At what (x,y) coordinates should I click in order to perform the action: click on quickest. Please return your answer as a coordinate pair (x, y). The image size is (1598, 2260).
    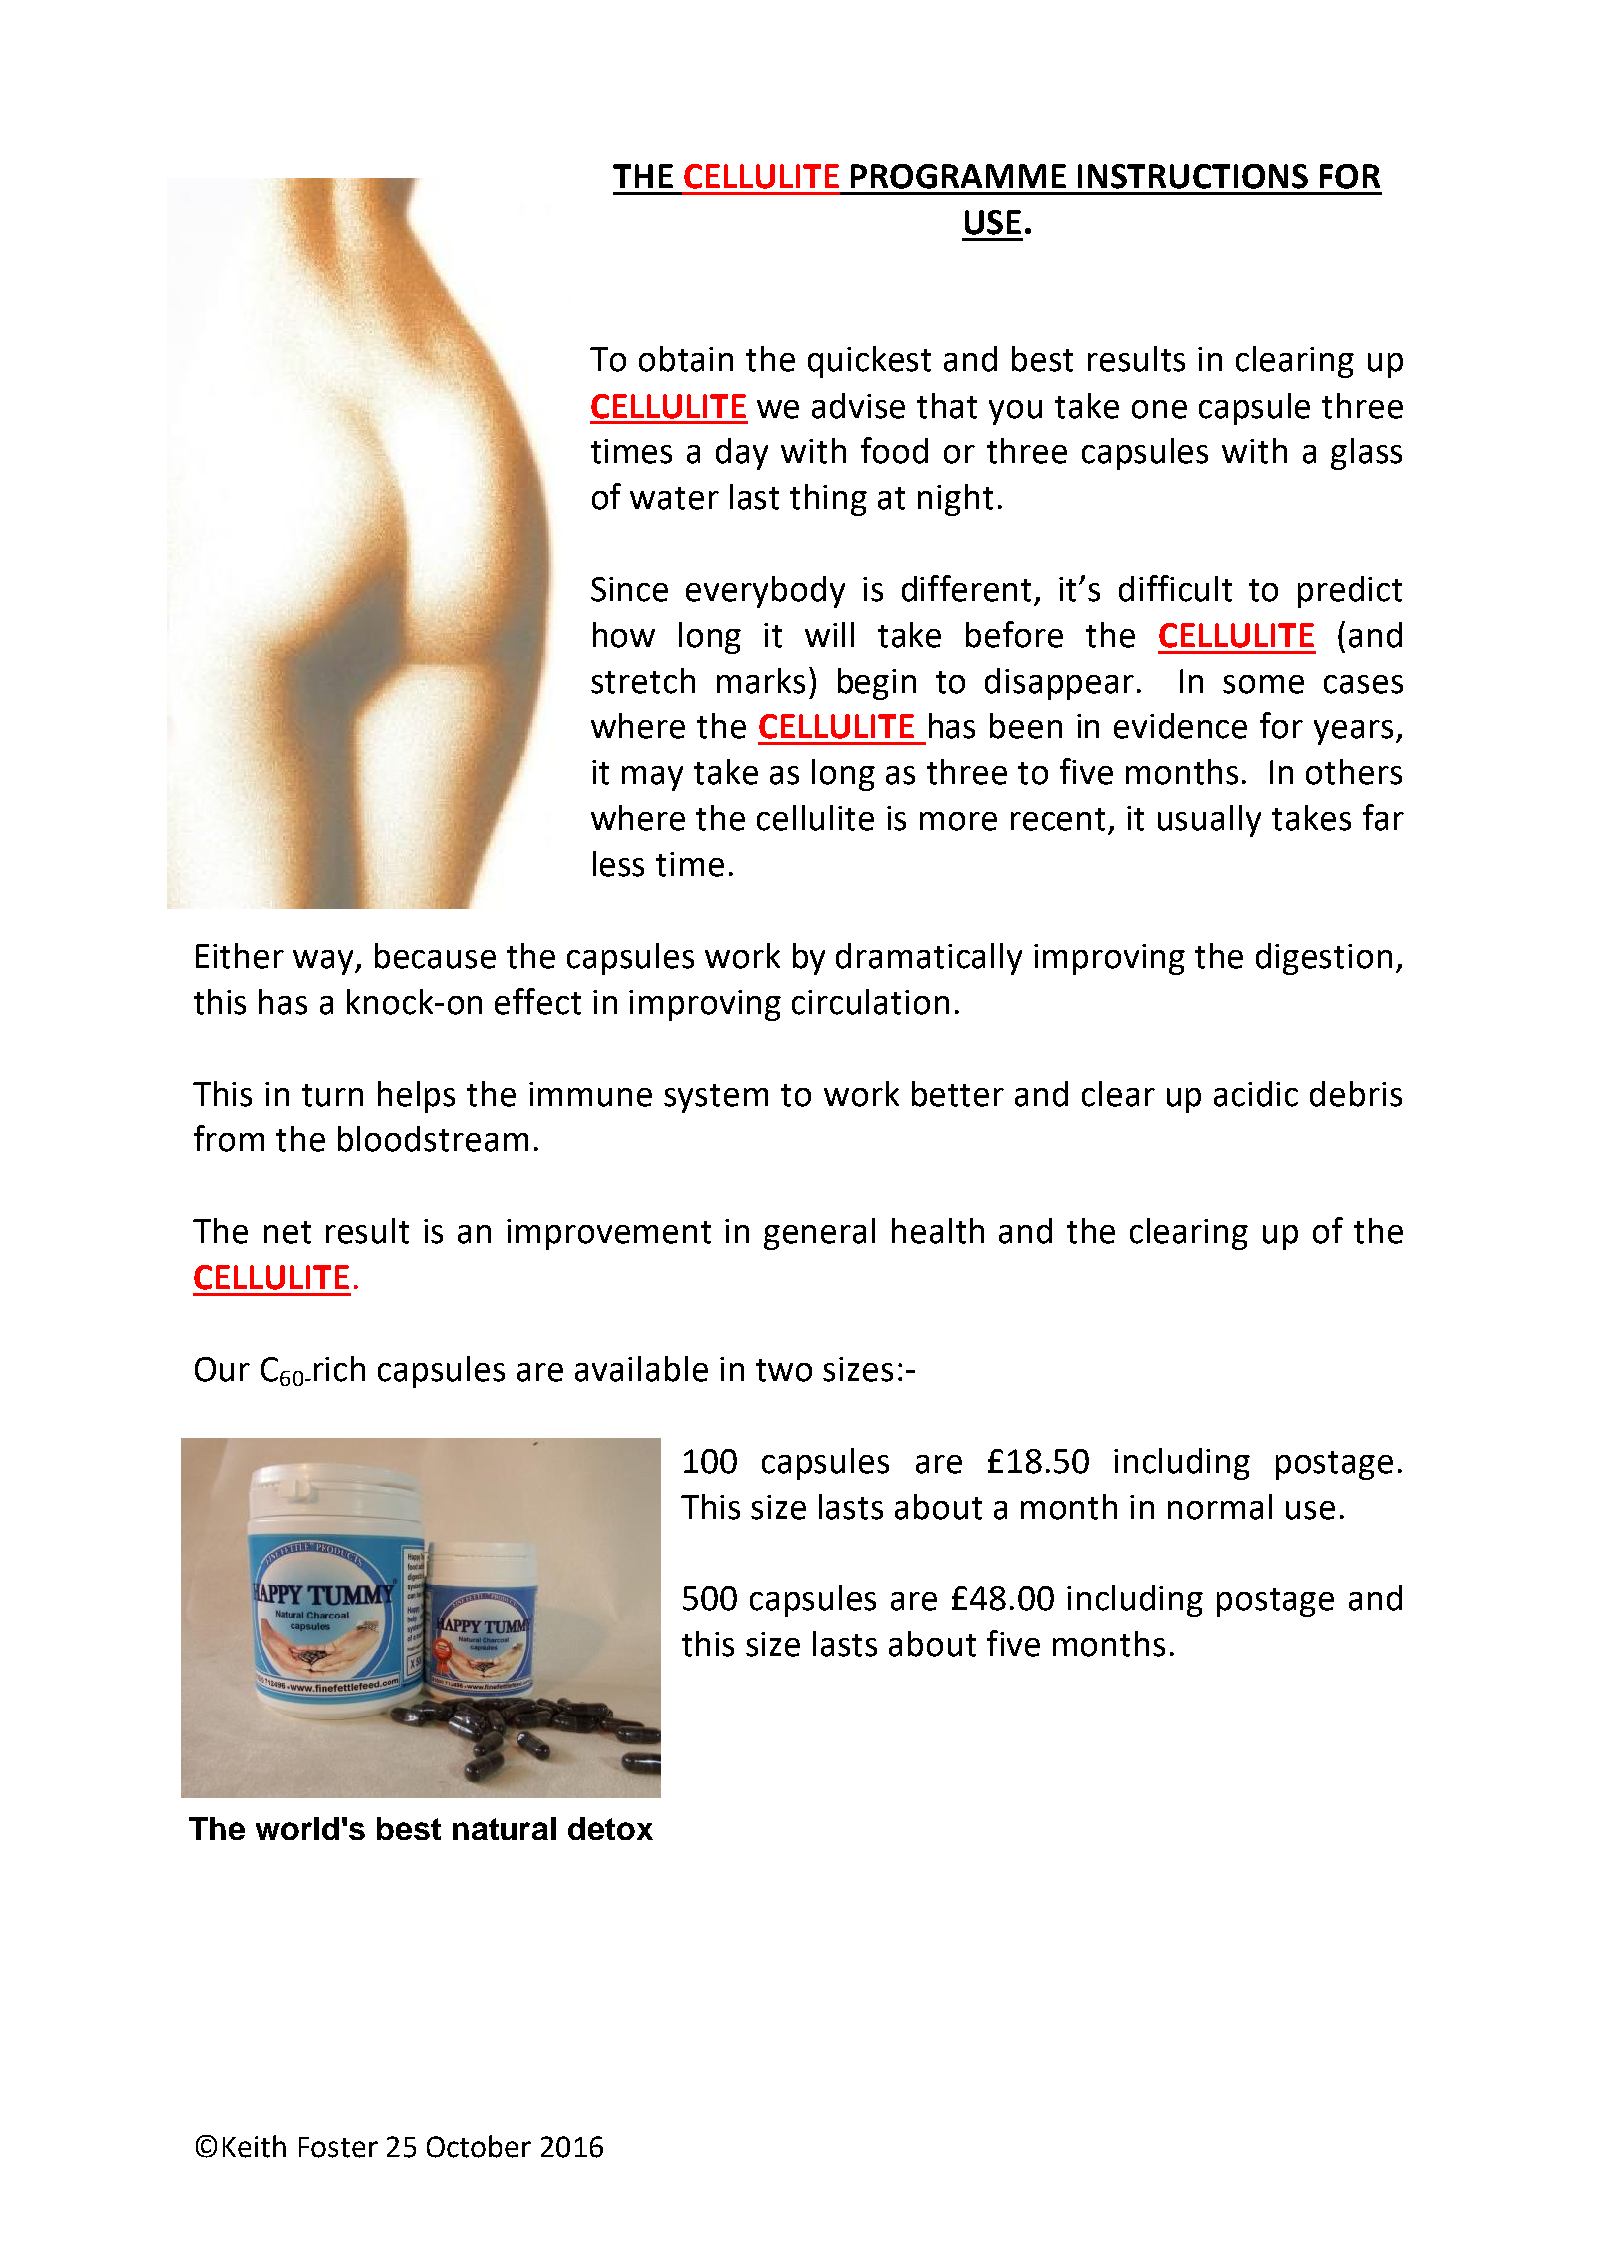
    Looking at the image, I should click on (869, 362).
